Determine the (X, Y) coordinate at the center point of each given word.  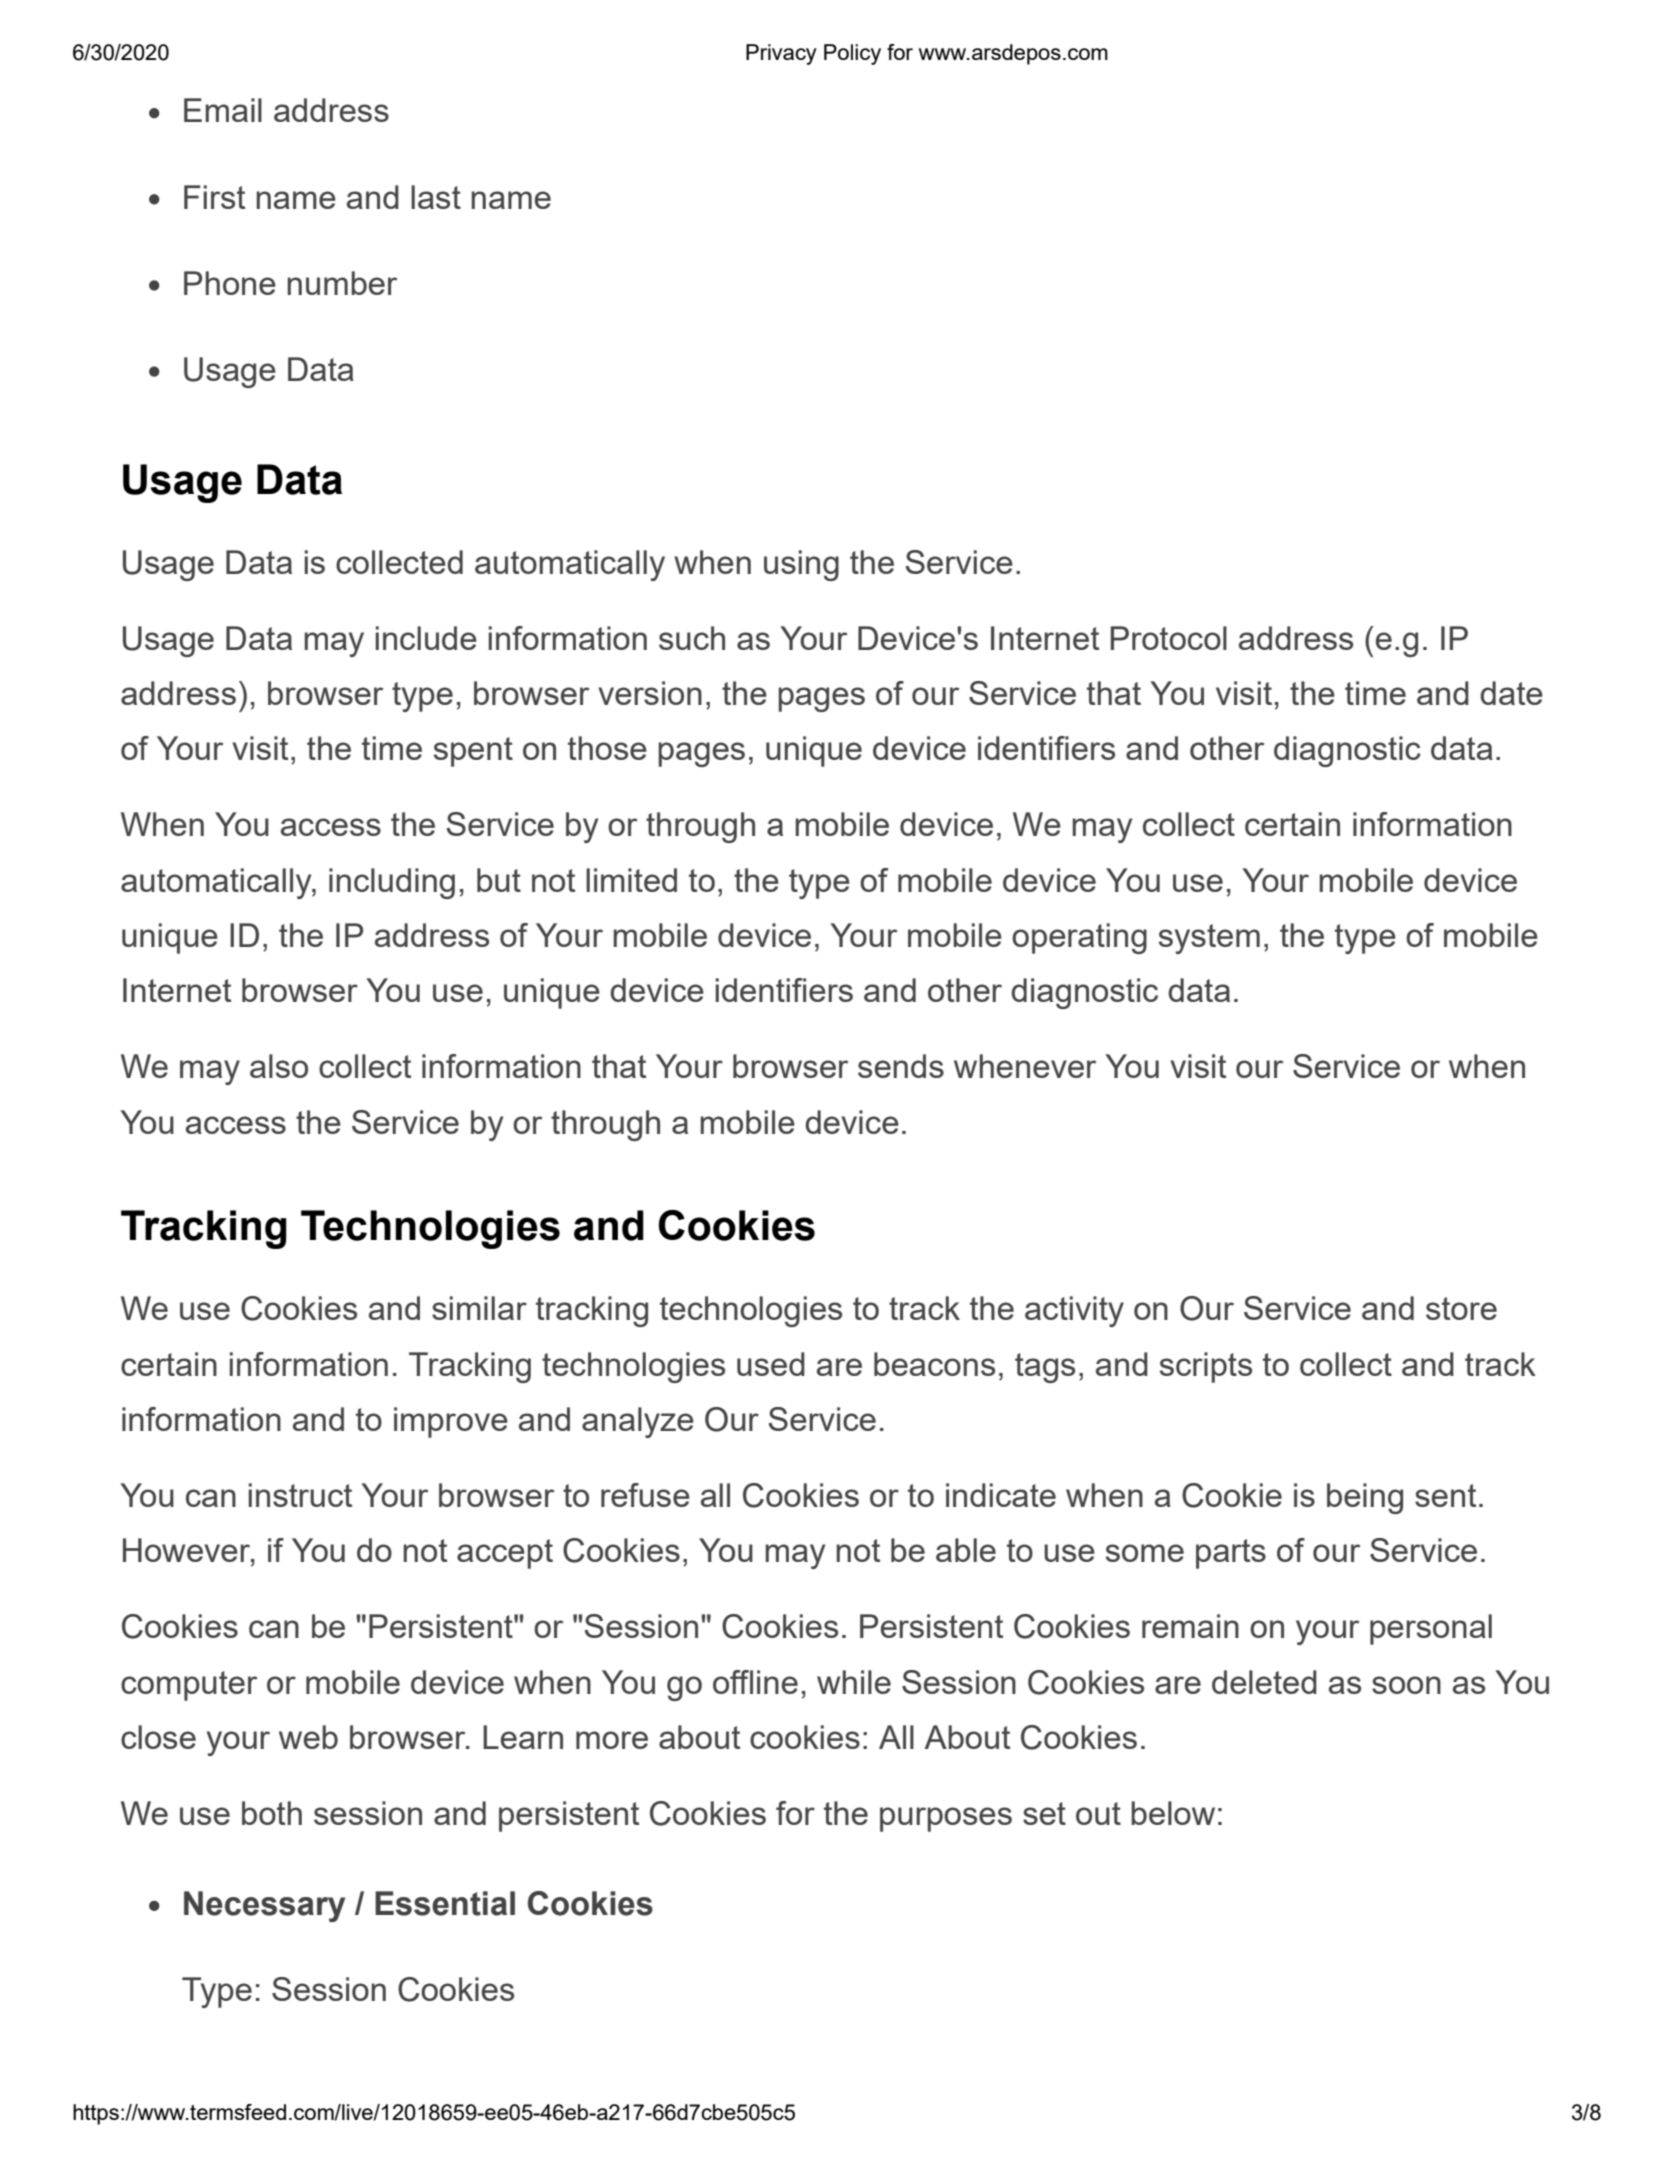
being (1365, 1498)
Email (223, 110)
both (272, 1813)
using (801, 565)
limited (631, 880)
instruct (300, 1495)
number (342, 283)
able (966, 1550)
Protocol (1169, 638)
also (279, 1066)
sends (901, 1066)
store (1461, 1308)
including (392, 883)
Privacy (781, 54)
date (1511, 693)
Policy (852, 54)
